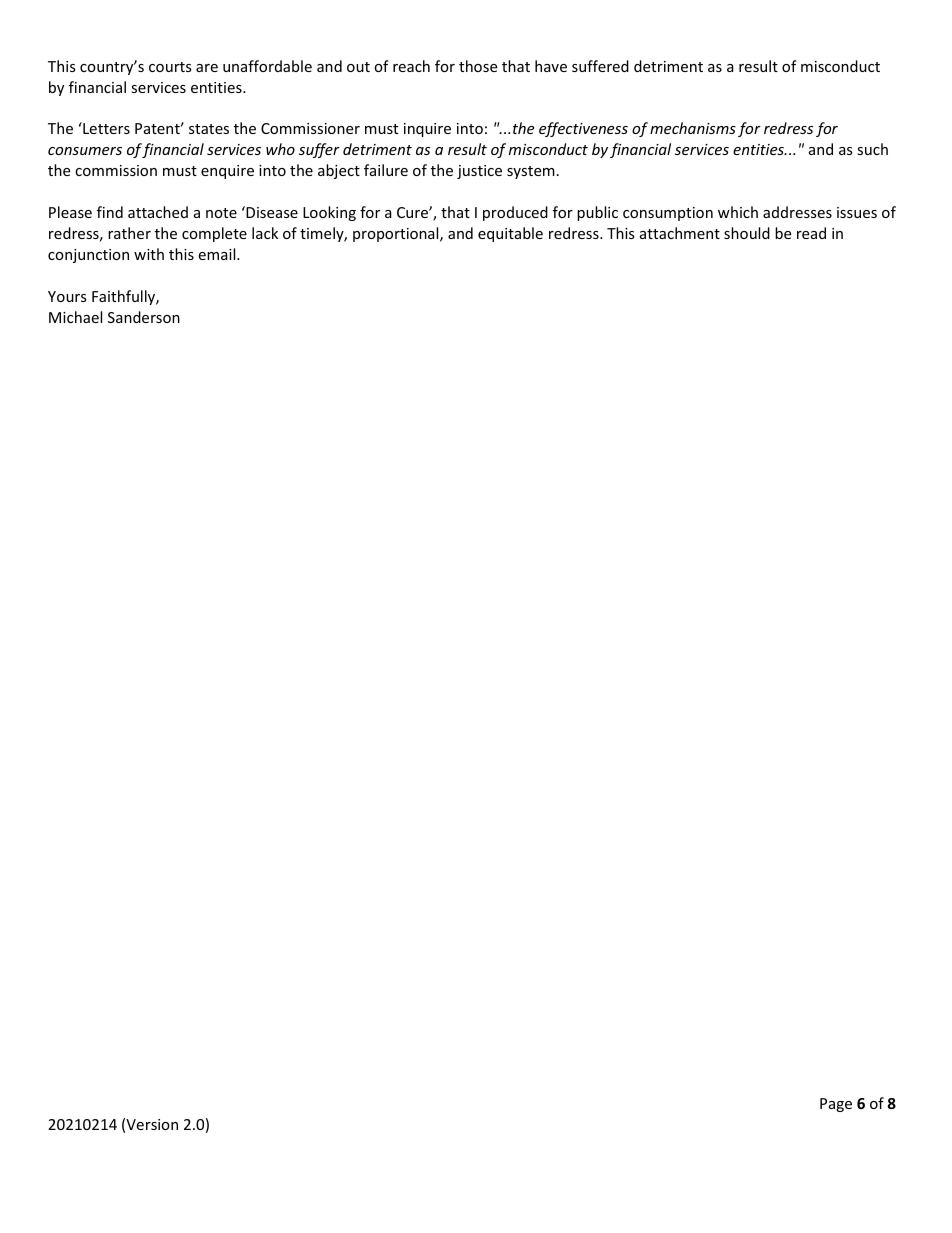  Describe the element at coordinates (144, 317) in the page. I see `Sanderson` at that location.
